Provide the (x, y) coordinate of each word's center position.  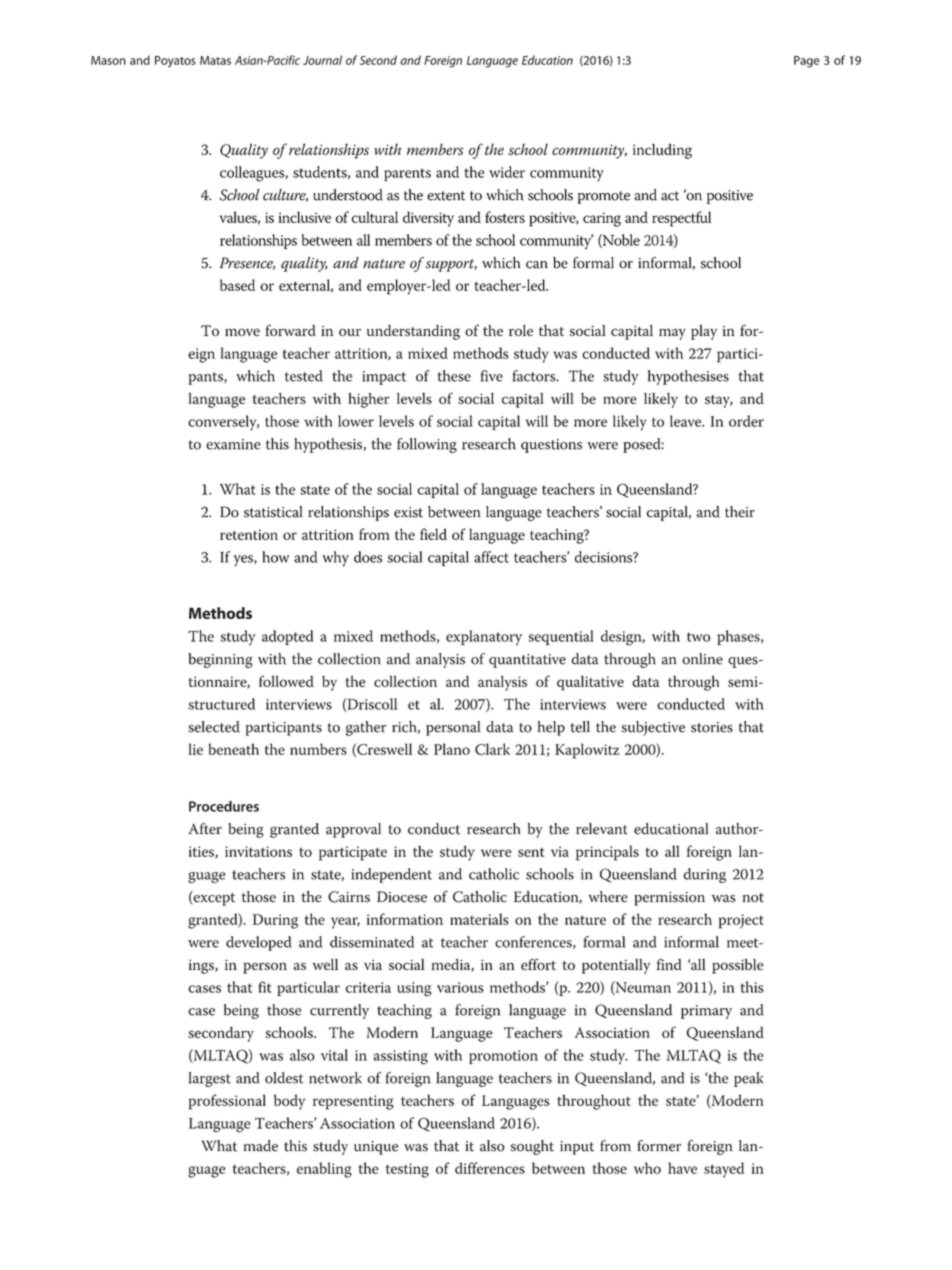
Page (807, 62)
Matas (215, 60)
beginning (220, 660)
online (702, 659)
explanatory (484, 637)
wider (507, 172)
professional (227, 1102)
